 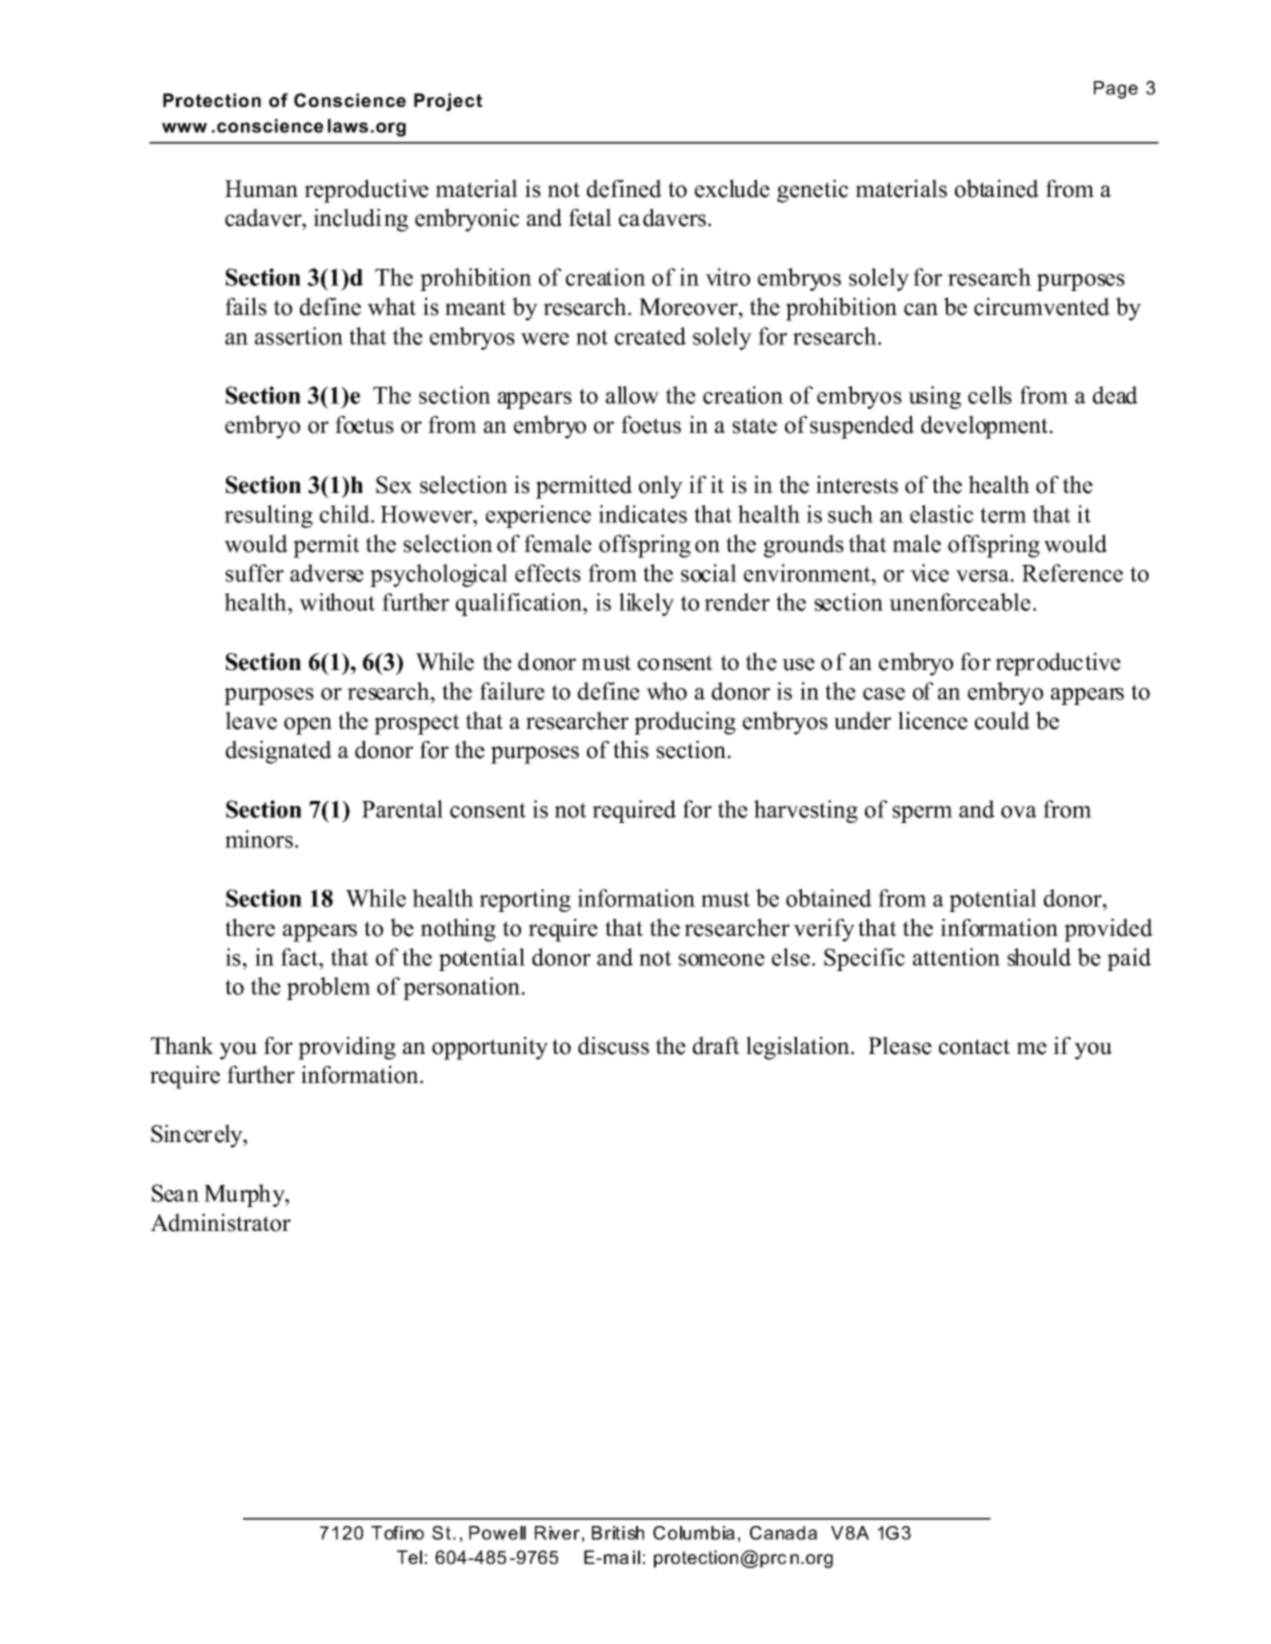 I want to click on exclude, so click(x=732, y=188).
